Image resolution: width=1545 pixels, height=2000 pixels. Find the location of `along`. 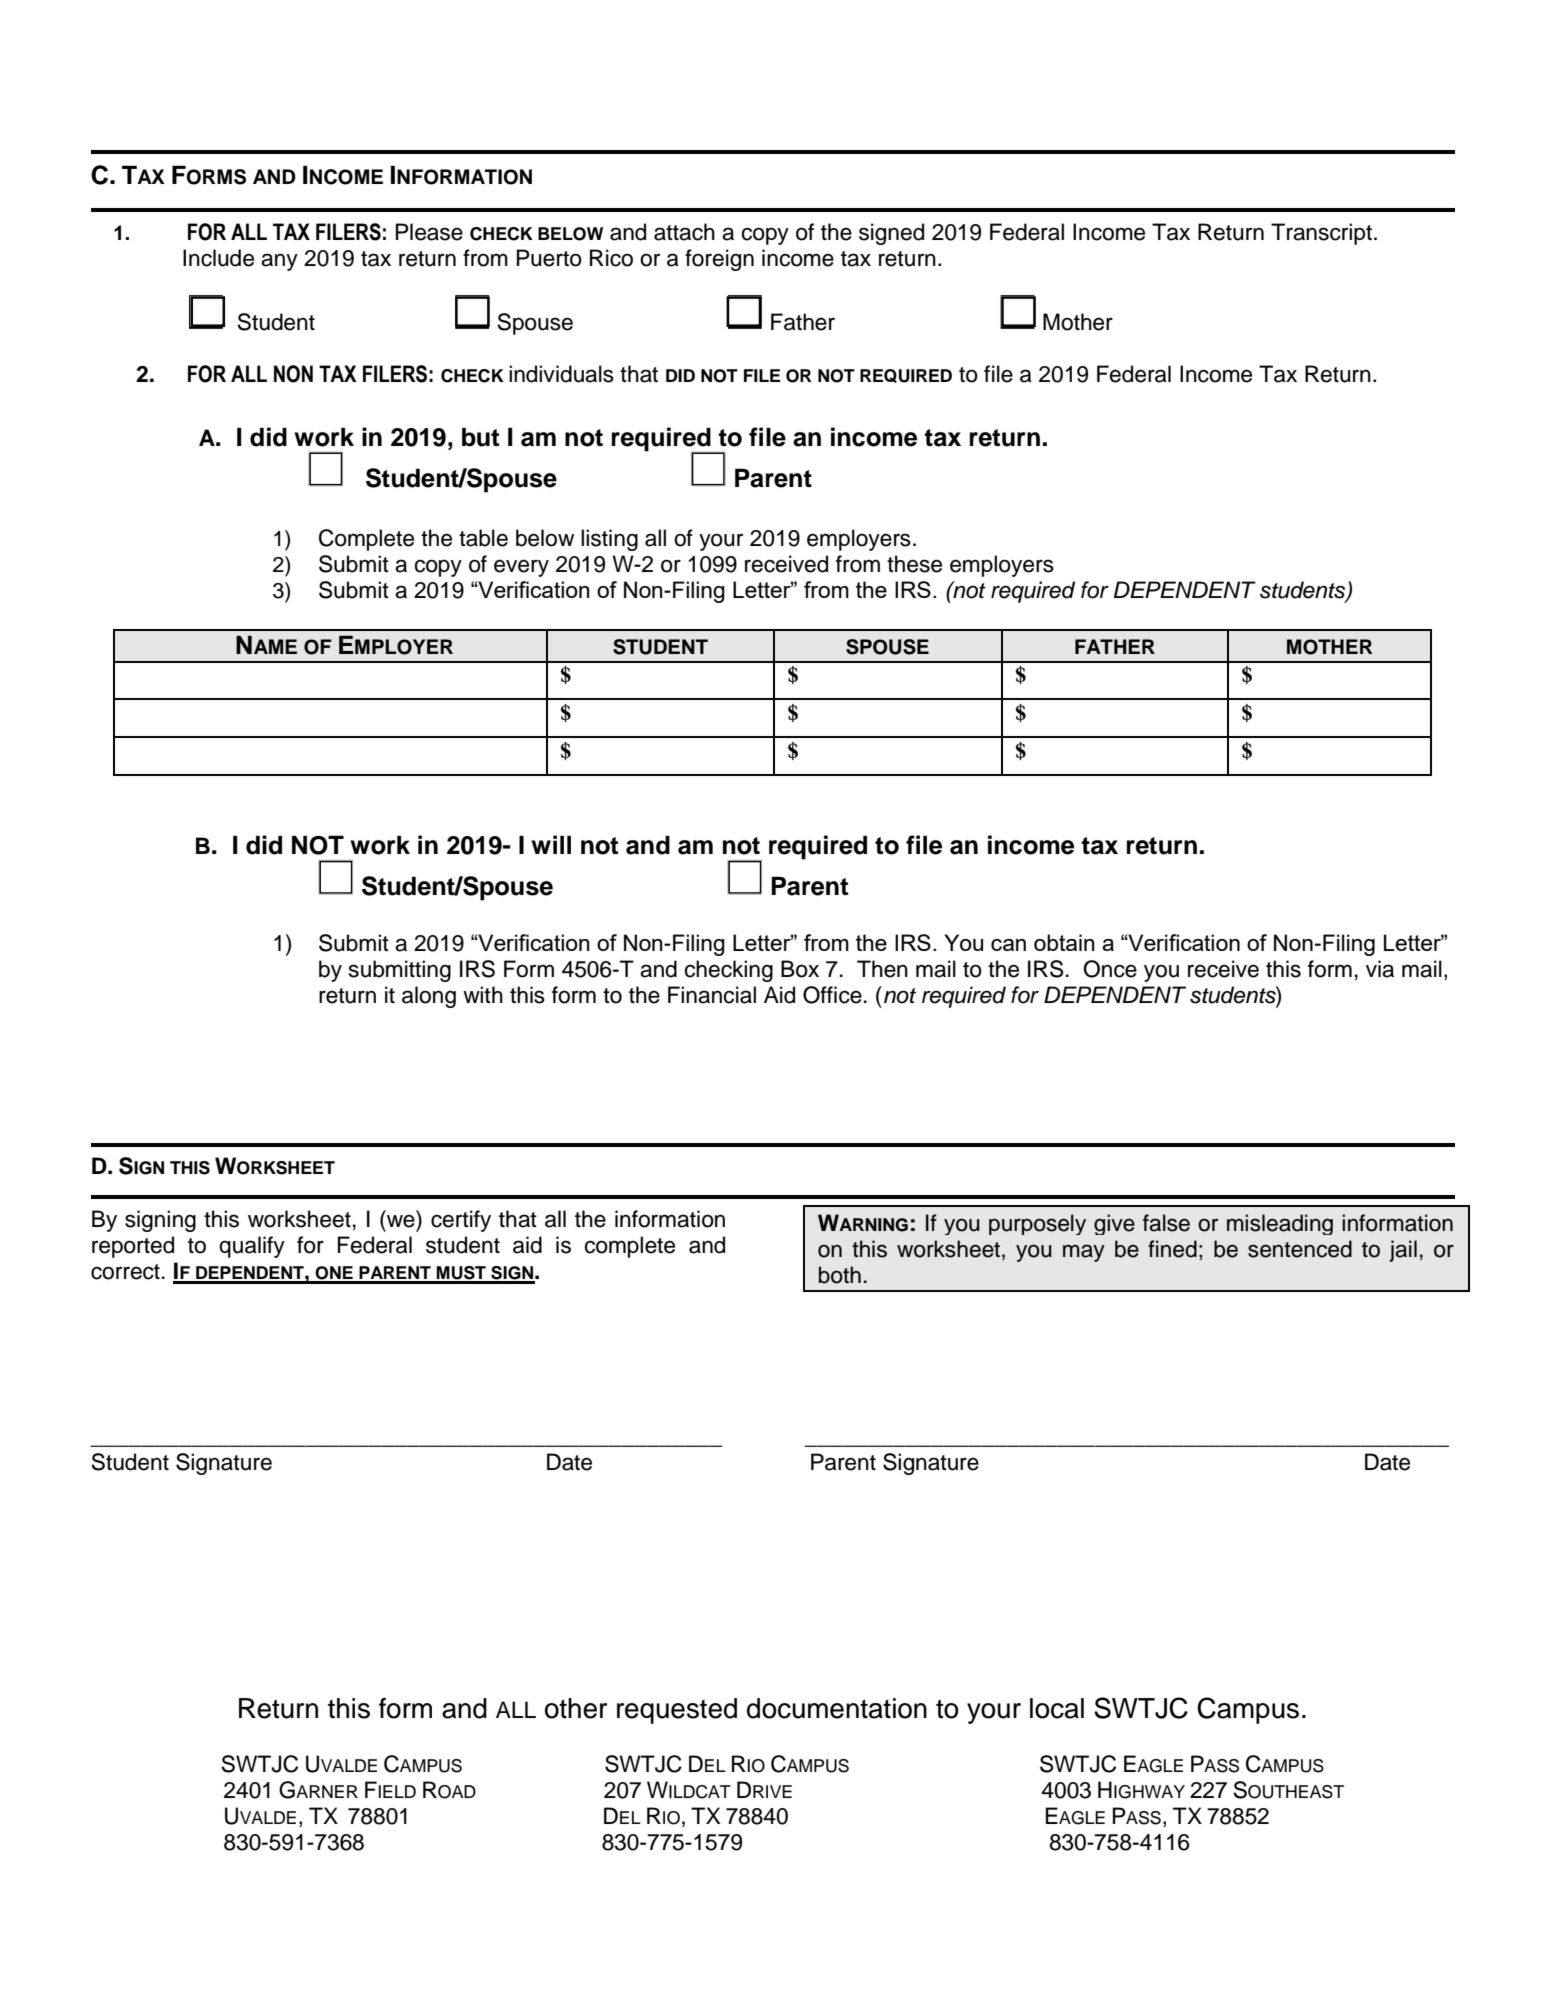

along is located at coordinates (429, 997).
